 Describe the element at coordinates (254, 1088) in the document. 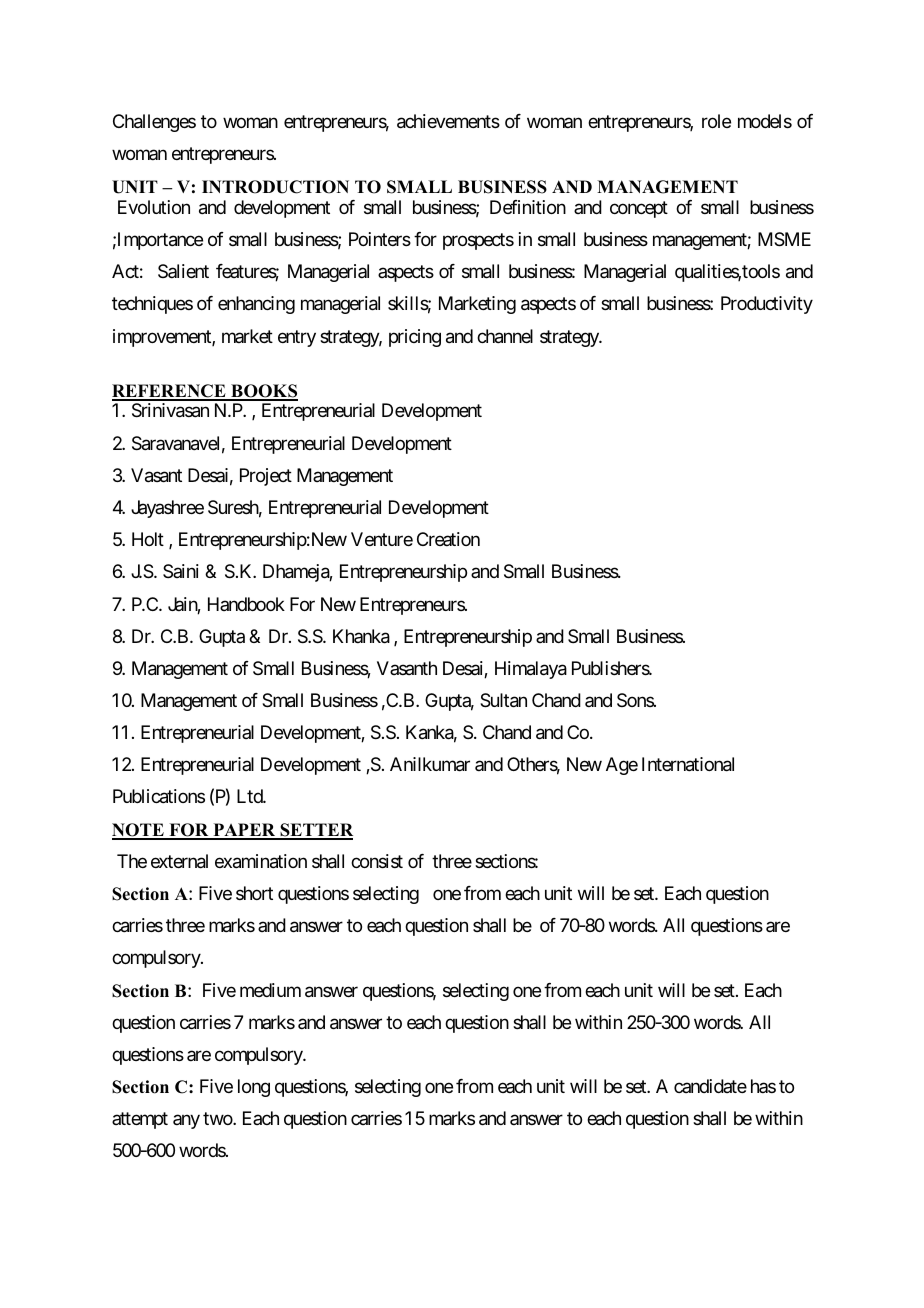

I see `long` at that location.
